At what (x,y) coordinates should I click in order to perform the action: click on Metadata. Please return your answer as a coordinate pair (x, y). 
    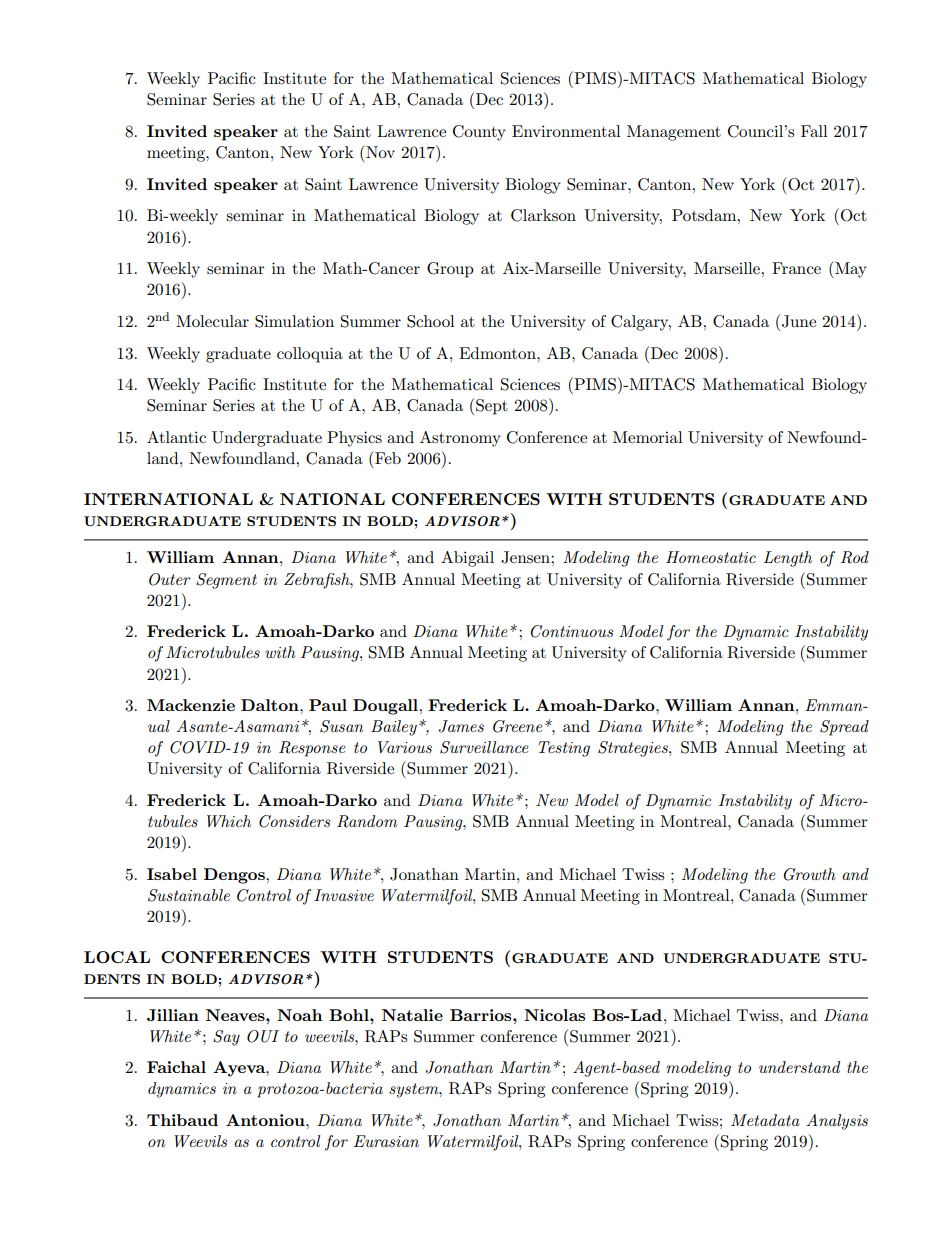
    Looking at the image, I should click on (765, 1120).
